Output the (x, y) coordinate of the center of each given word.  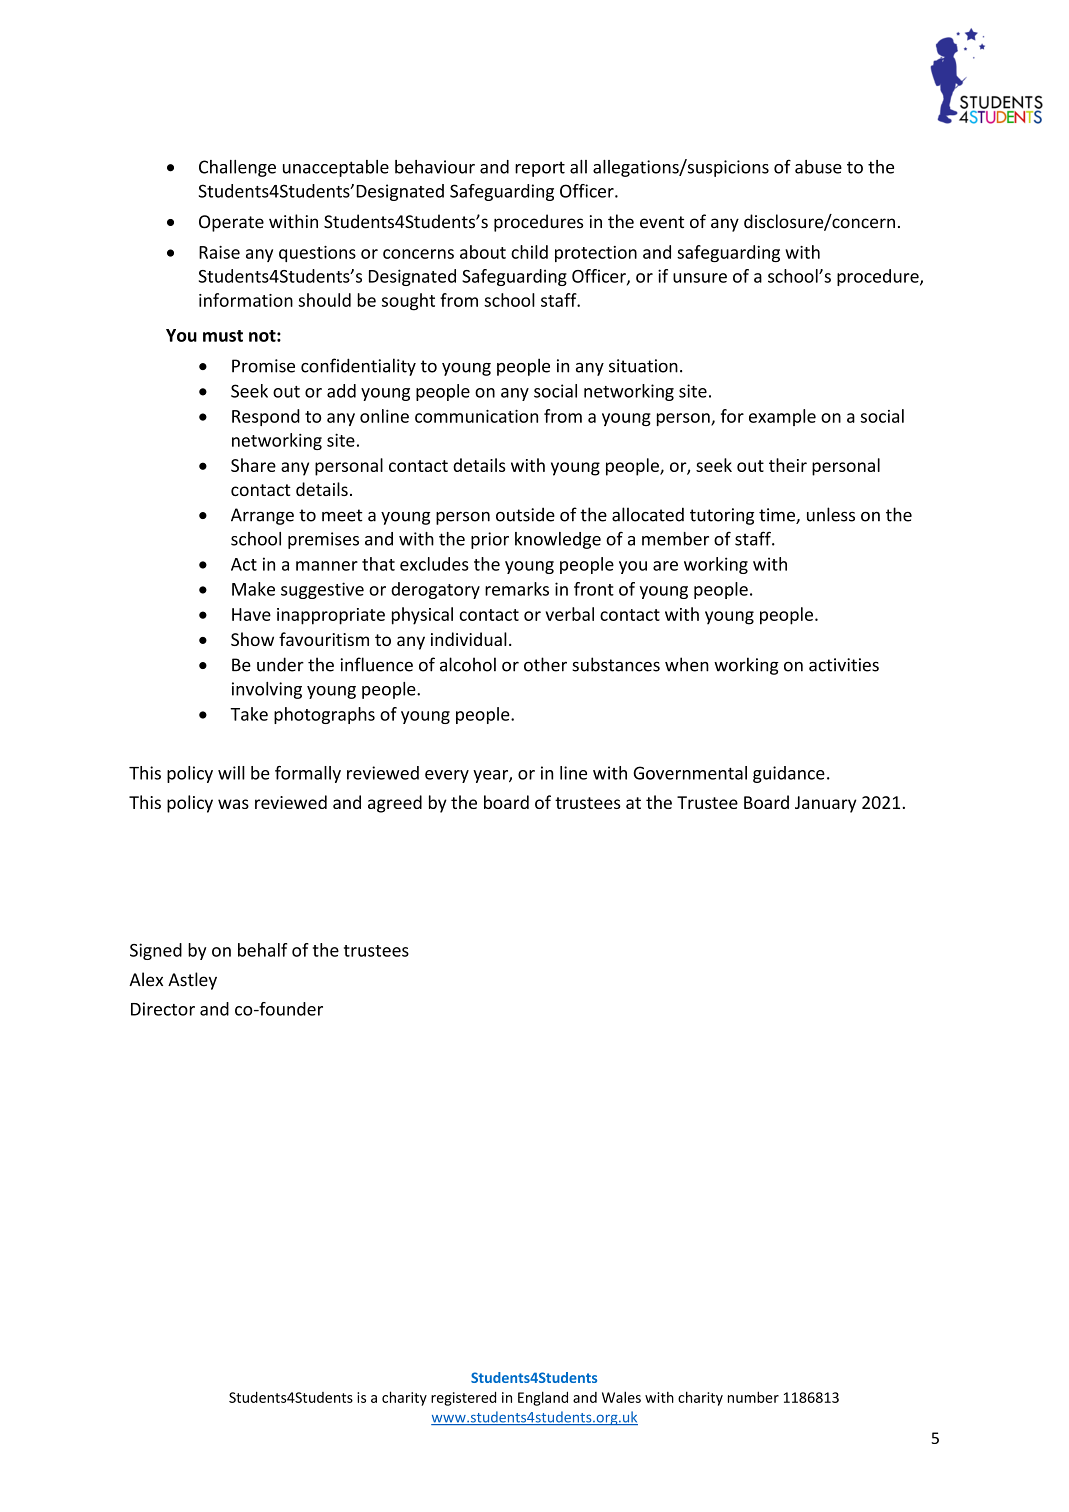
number (753, 1397)
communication (476, 416)
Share (253, 465)
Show (252, 639)
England (543, 1398)
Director (163, 1009)
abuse (818, 167)
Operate (231, 223)
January (826, 804)
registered (463, 1398)
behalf (262, 950)
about (483, 252)
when (687, 664)
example (782, 417)
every (447, 776)
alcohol (468, 664)
